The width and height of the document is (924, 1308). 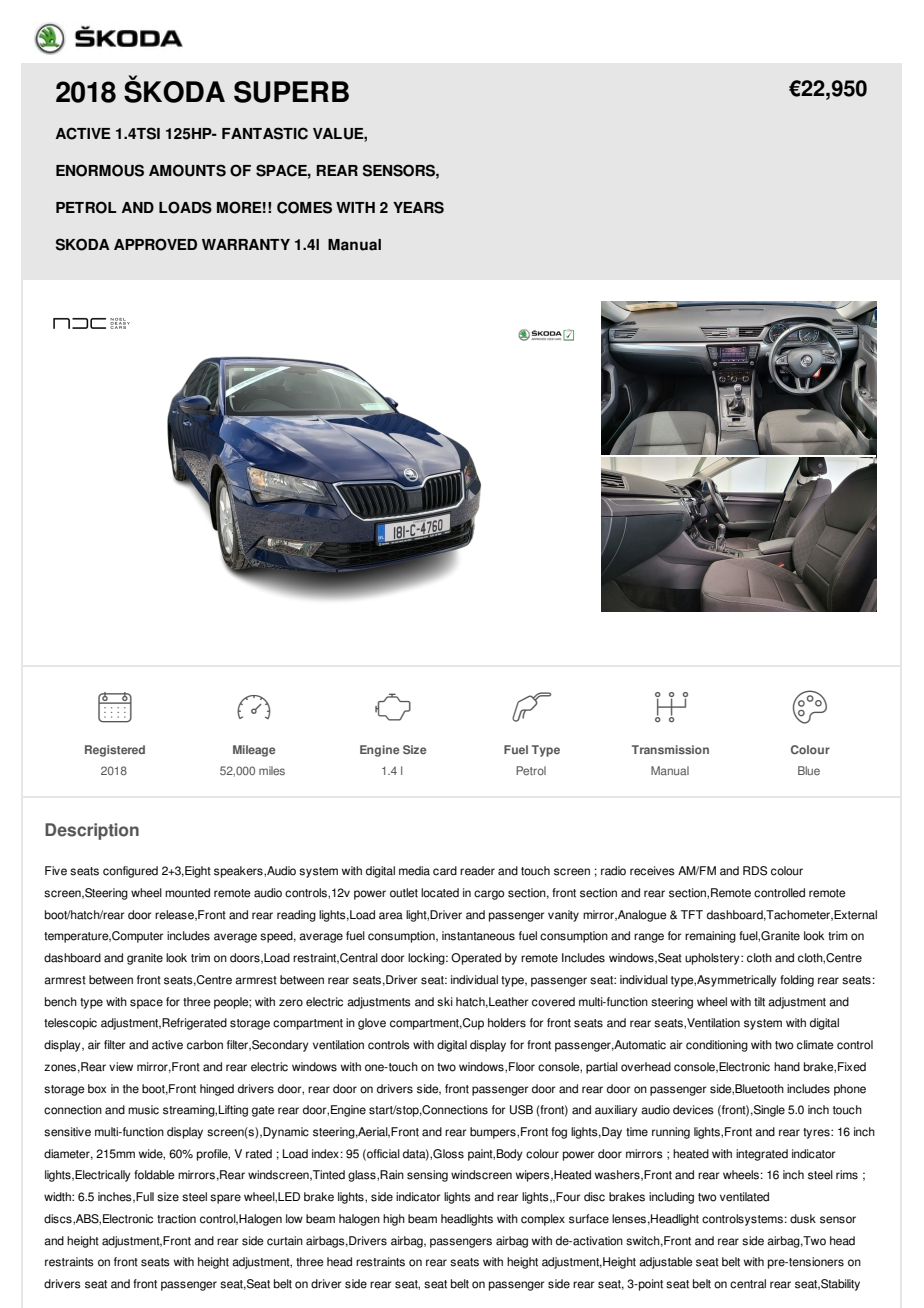 What do you see at coordinates (155, 244) in the document?
I see `APPROVED` at bounding box center [155, 244].
